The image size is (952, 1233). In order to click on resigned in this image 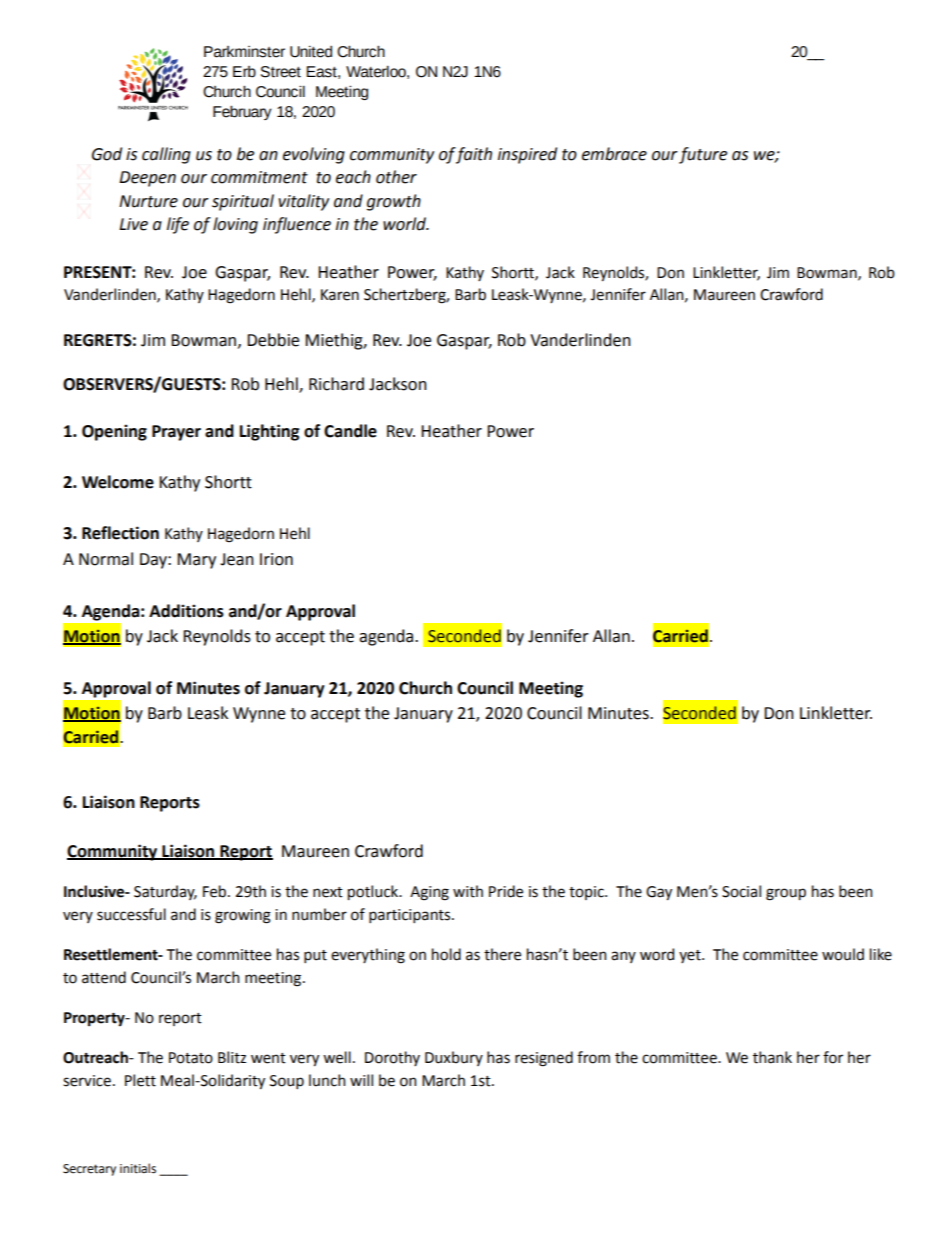, I will do `click(544, 1059)`.
